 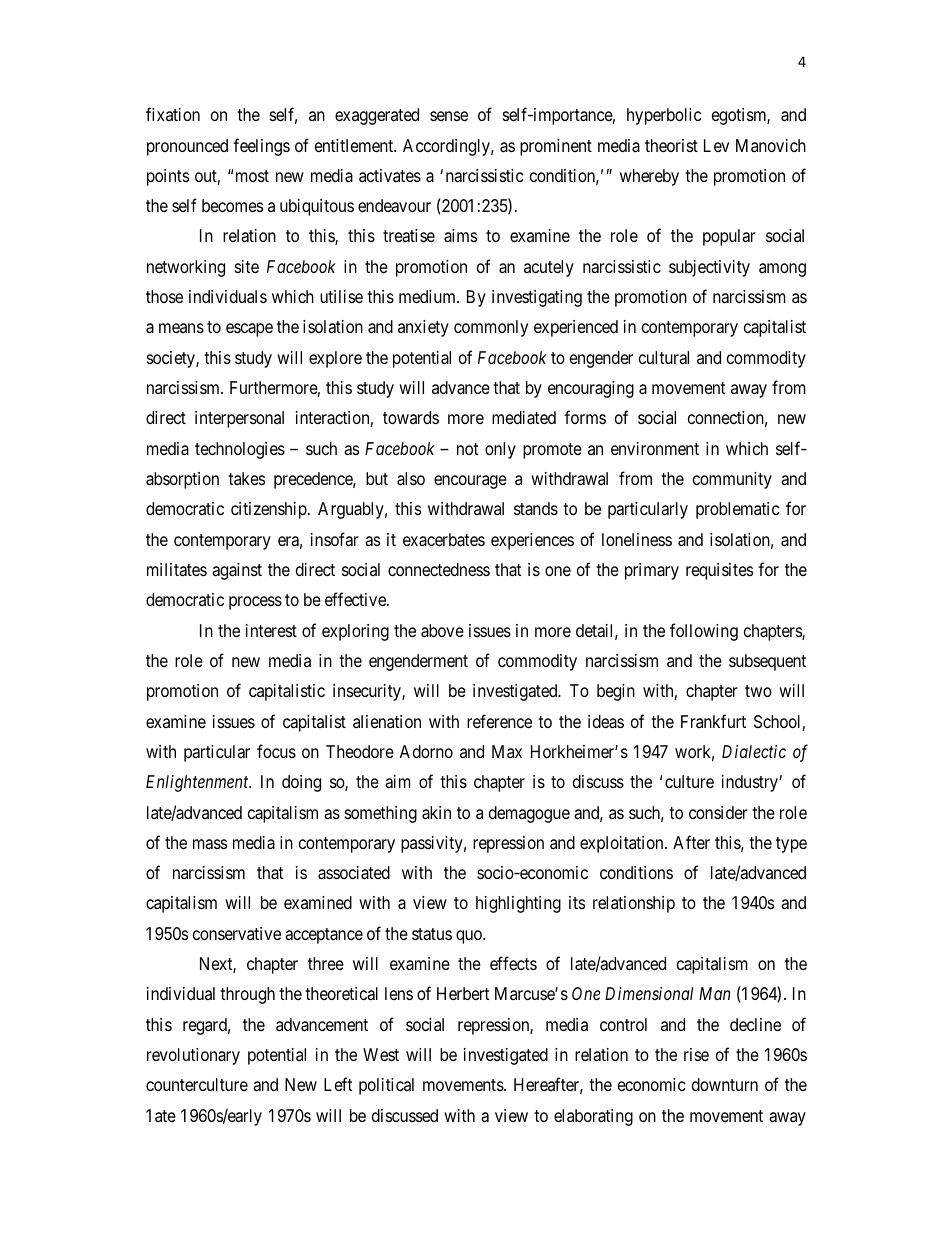 I want to click on technologies, so click(x=240, y=450).
